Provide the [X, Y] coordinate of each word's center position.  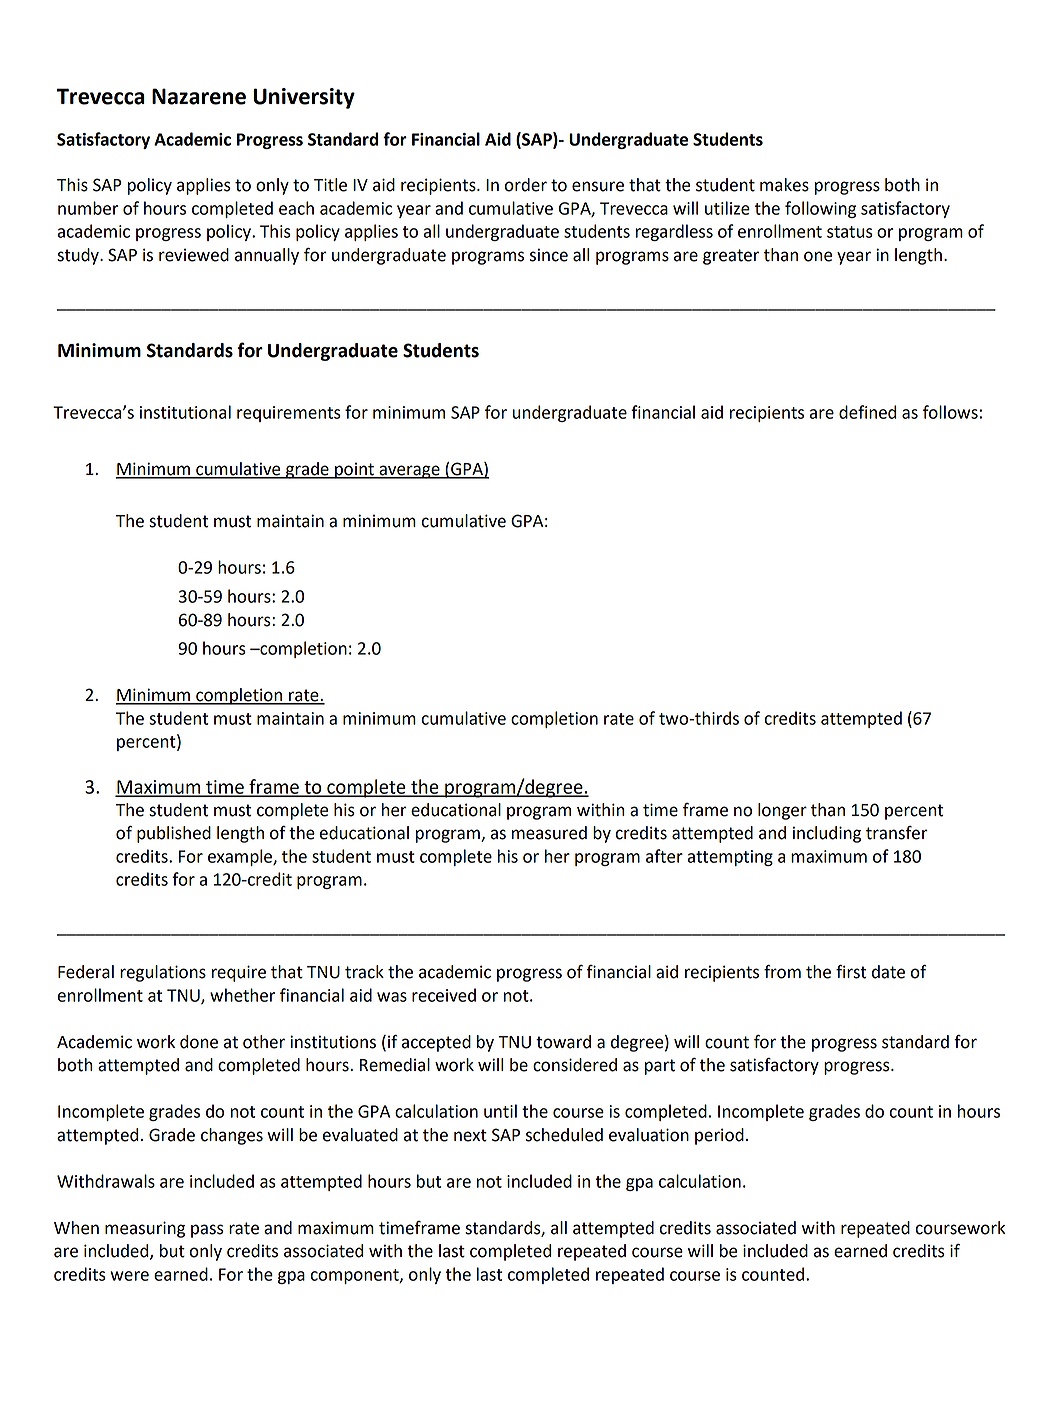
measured [549, 833]
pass [207, 1231]
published [174, 834]
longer [782, 811]
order [525, 185]
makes [784, 185]
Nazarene [199, 96]
